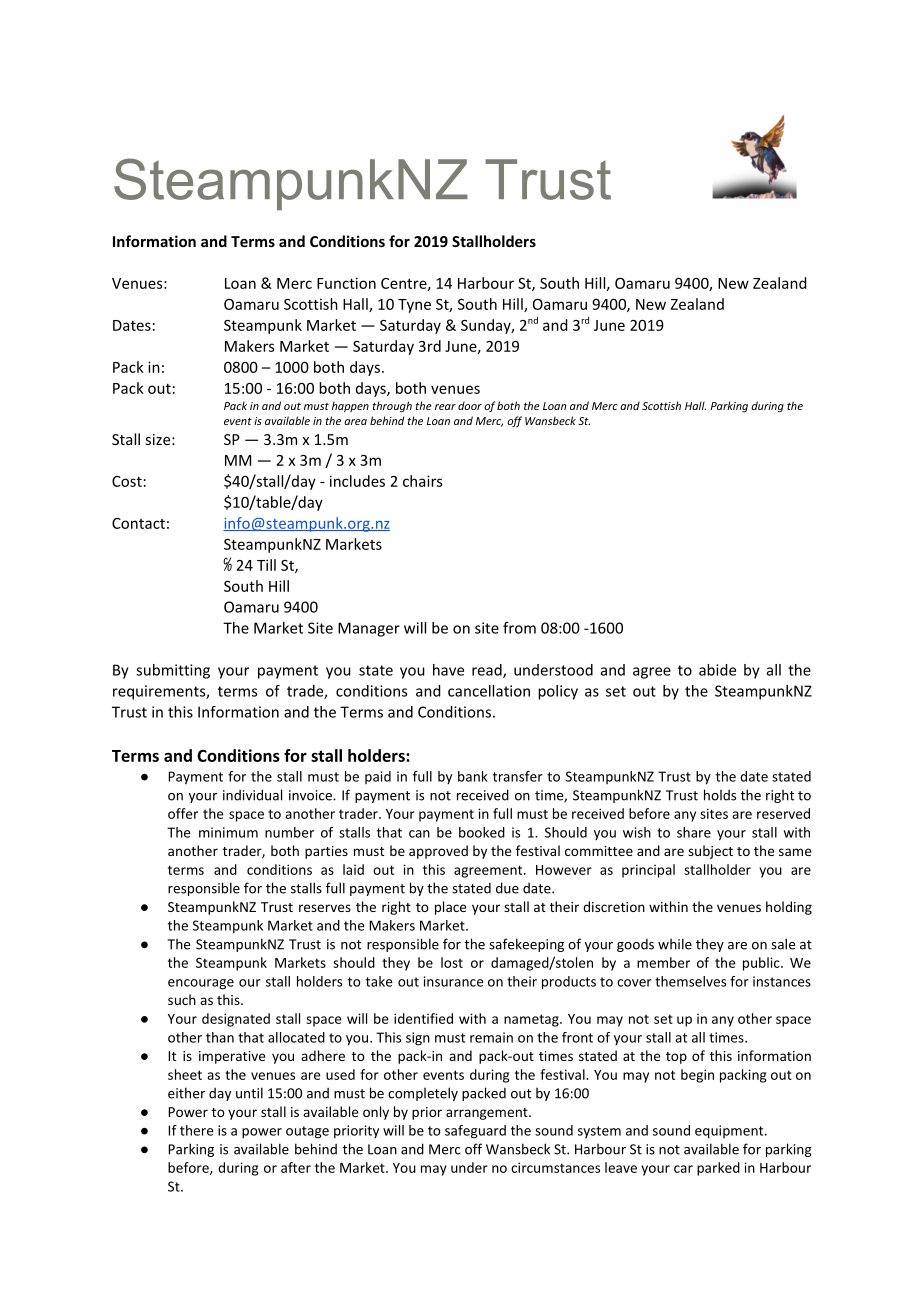 This screenshot has height=1308, width=924. What do you see at coordinates (346, 283) in the screenshot?
I see `Function` at bounding box center [346, 283].
